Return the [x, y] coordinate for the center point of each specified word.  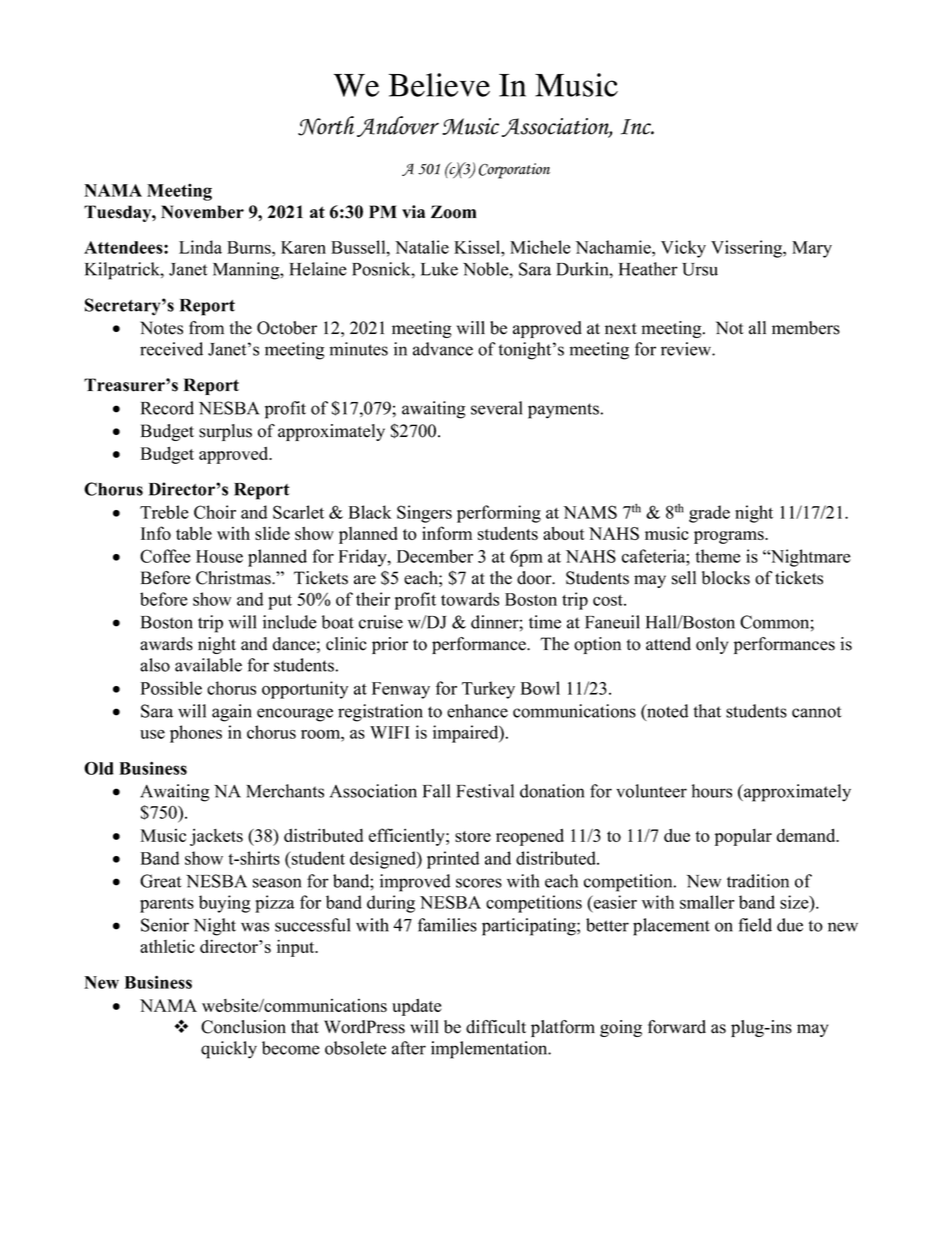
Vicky [683, 249]
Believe [439, 85]
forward [677, 1027]
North [326, 126]
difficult [496, 1027]
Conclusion [243, 1027]
